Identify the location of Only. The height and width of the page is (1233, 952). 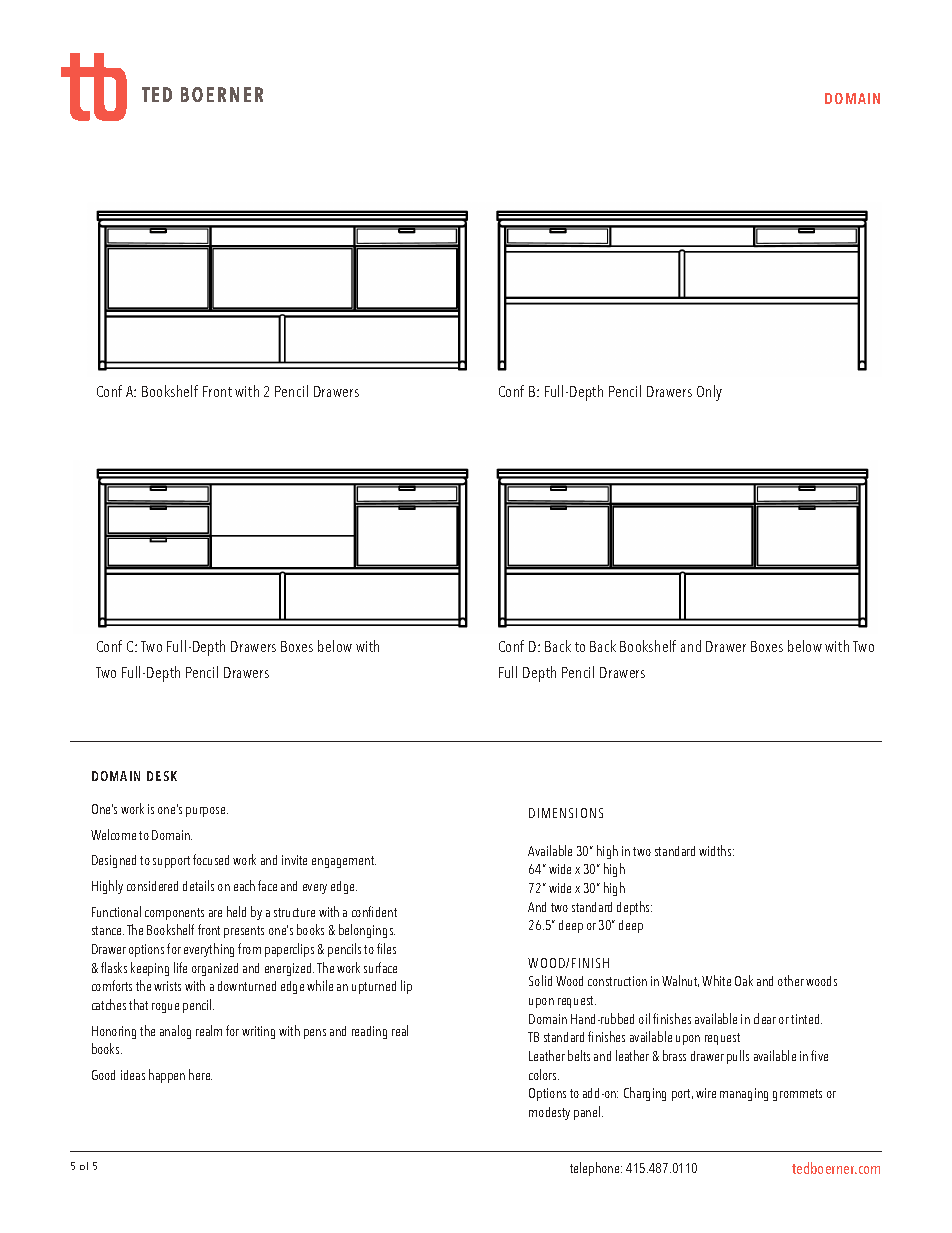
(709, 393).
